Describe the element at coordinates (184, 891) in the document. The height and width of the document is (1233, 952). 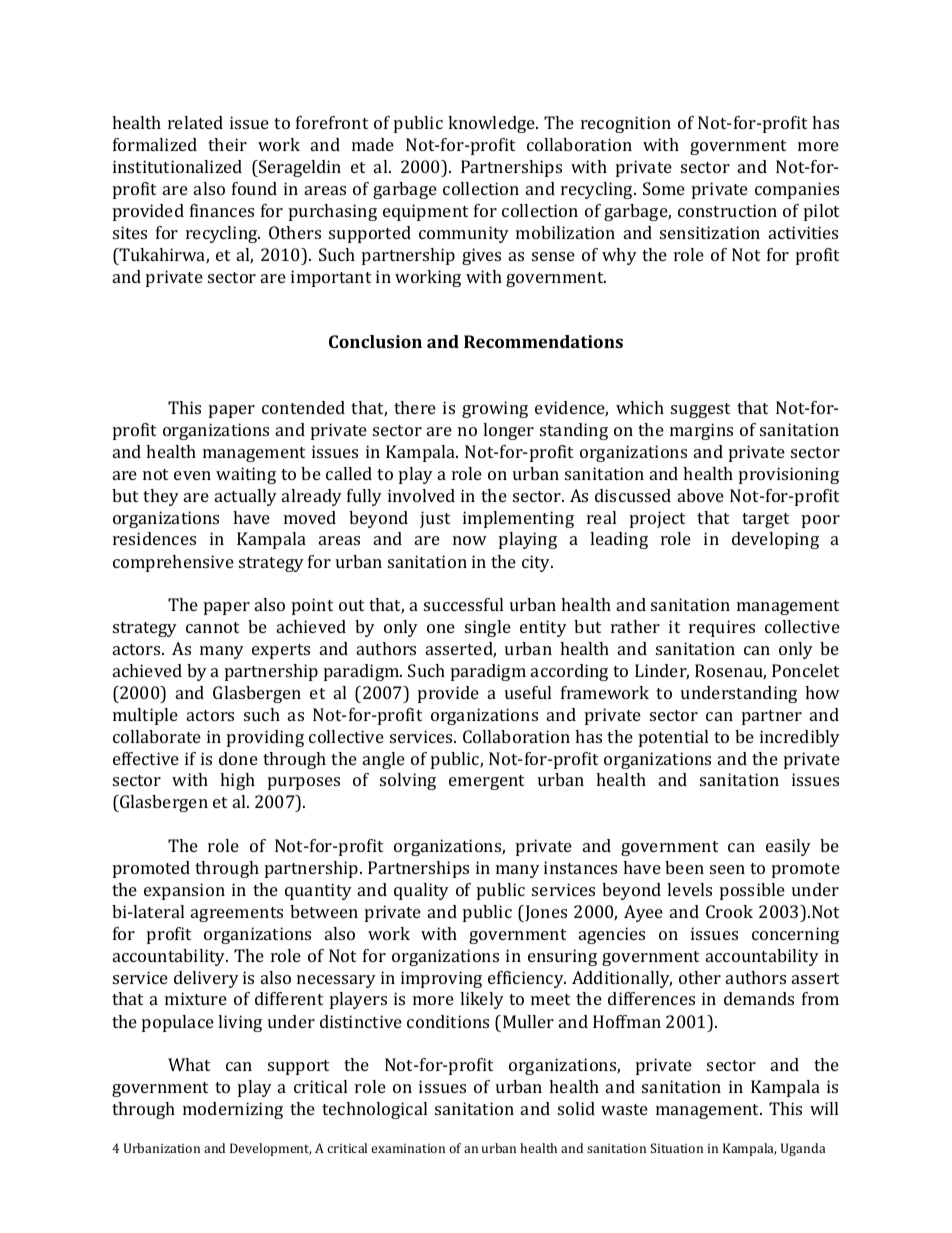
I see `expansion` at that location.
